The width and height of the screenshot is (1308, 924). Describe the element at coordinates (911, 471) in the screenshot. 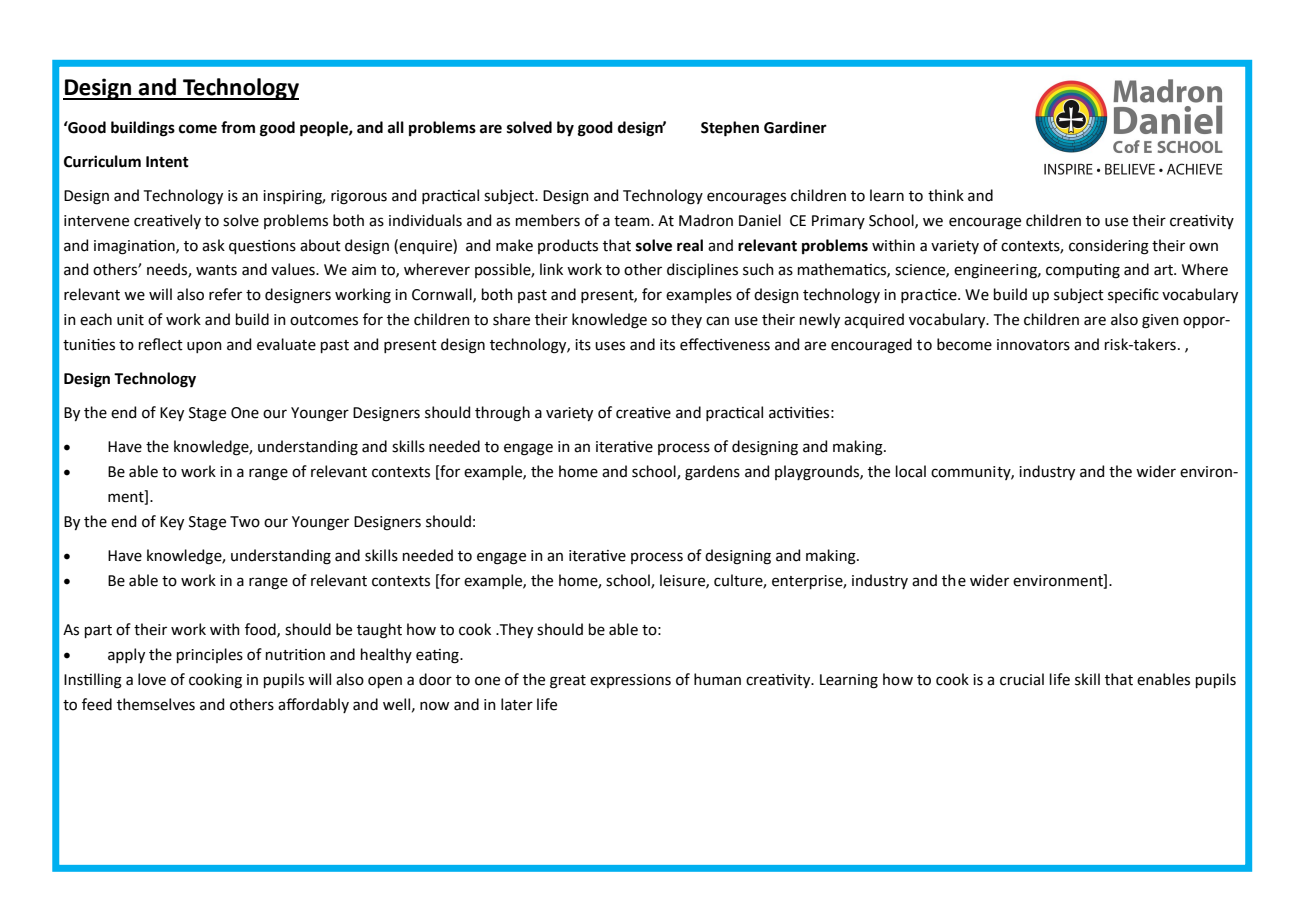

I see `local` at that location.
